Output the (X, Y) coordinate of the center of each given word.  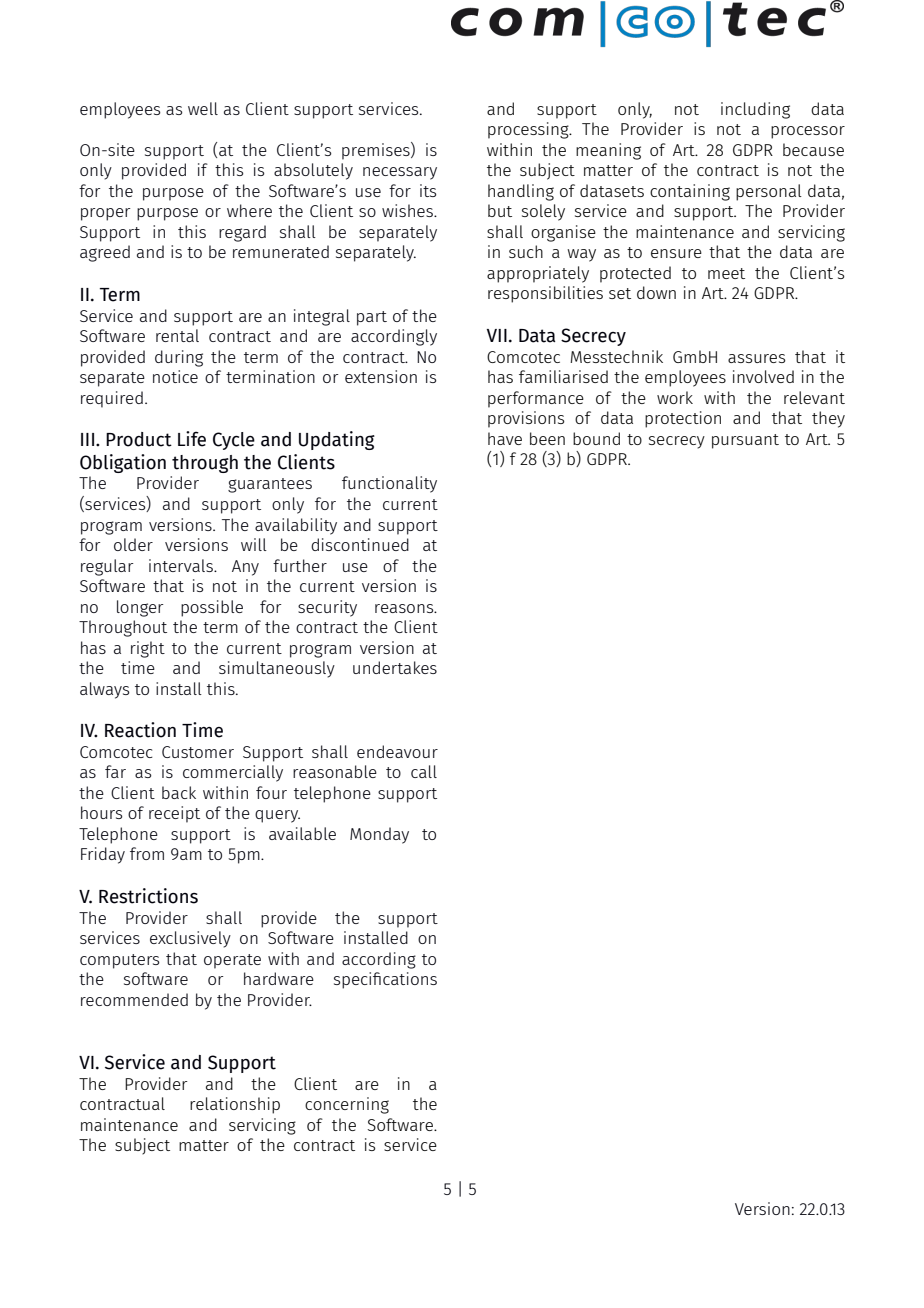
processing (529, 130)
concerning (347, 1105)
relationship (235, 1105)
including (755, 110)
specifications (385, 980)
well (203, 108)
